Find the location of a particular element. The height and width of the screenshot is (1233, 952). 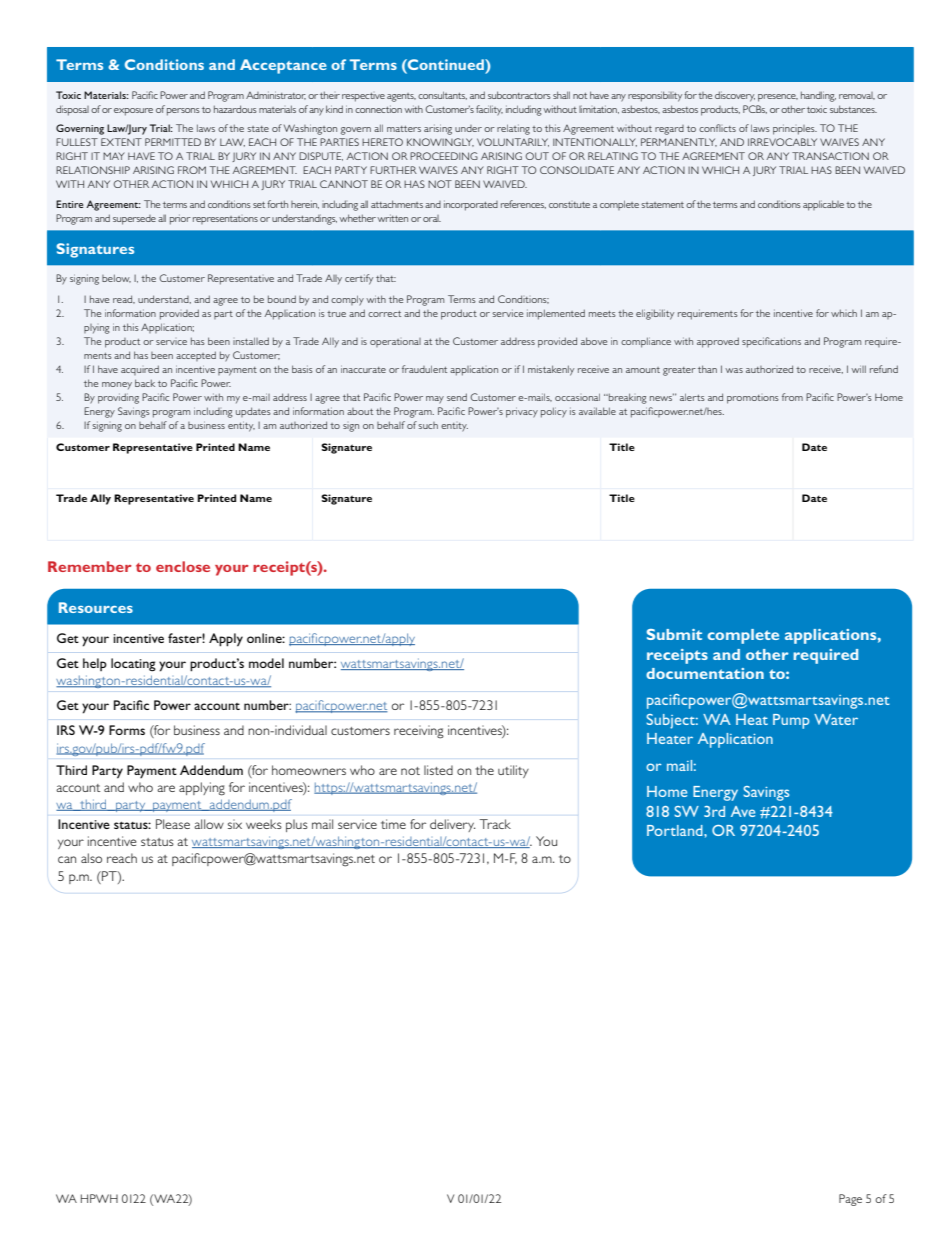

locating is located at coordinates (133, 665).
